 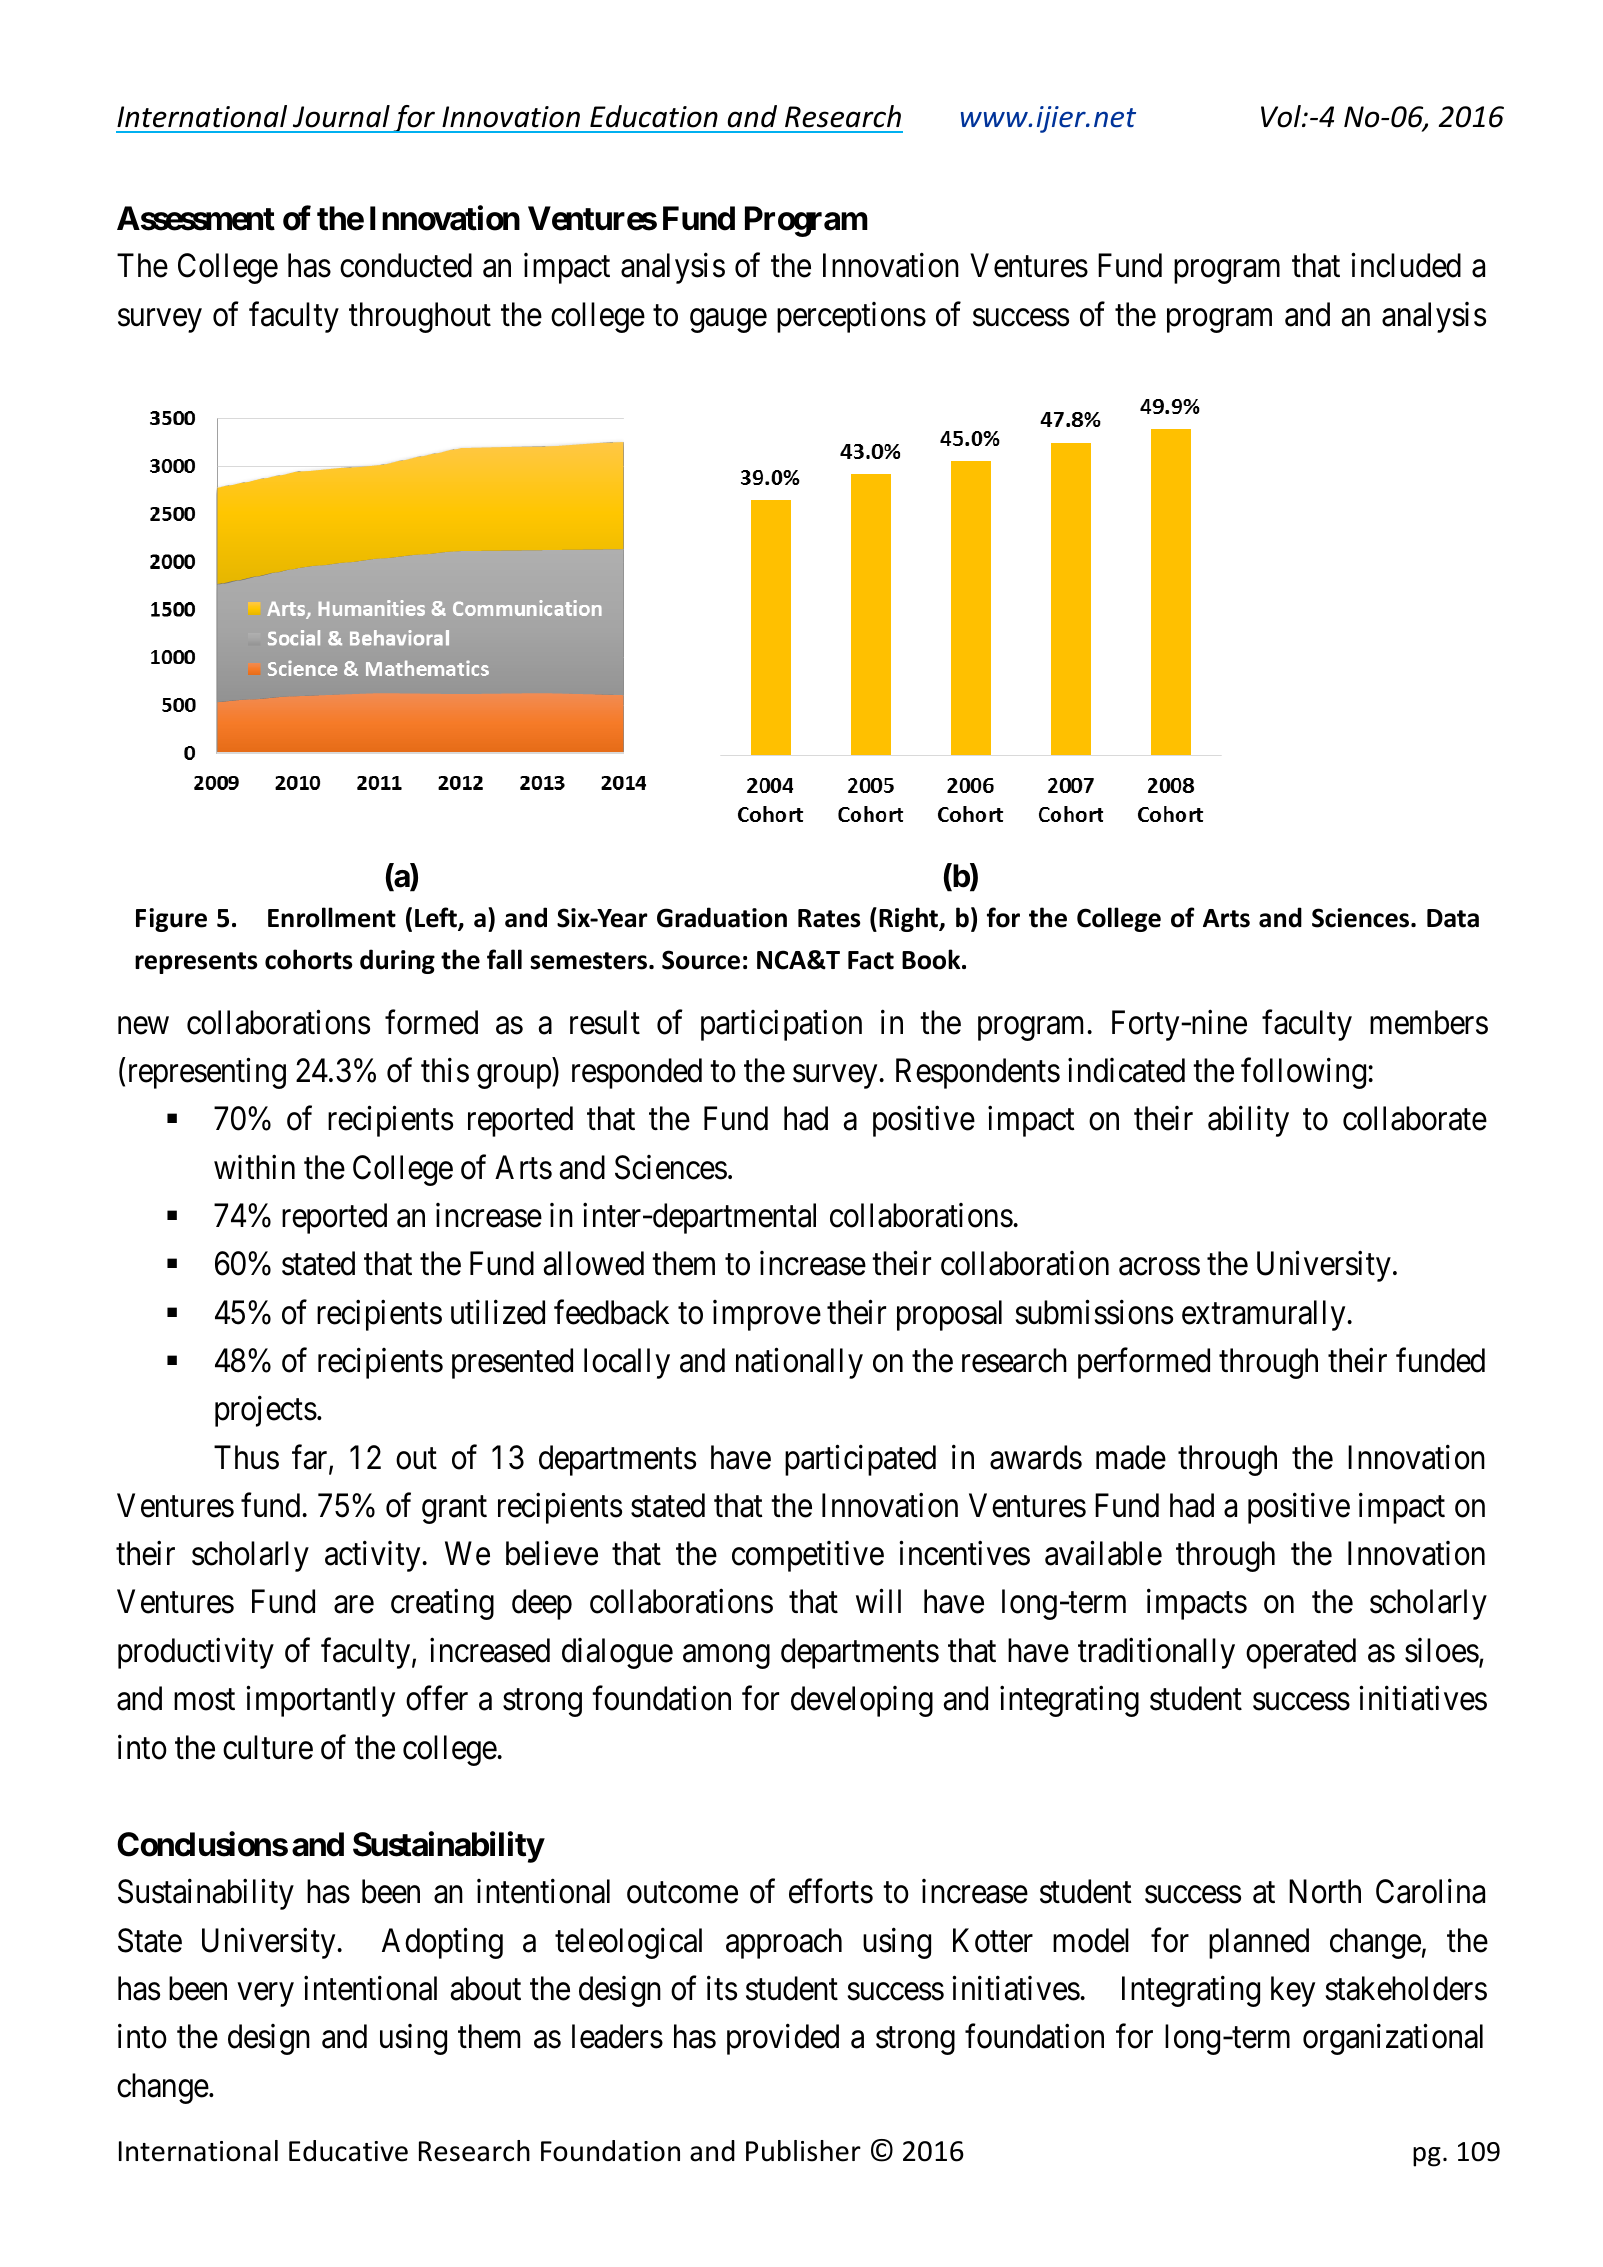 What do you see at coordinates (348, 2151) in the screenshot?
I see `Educative` at bounding box center [348, 2151].
